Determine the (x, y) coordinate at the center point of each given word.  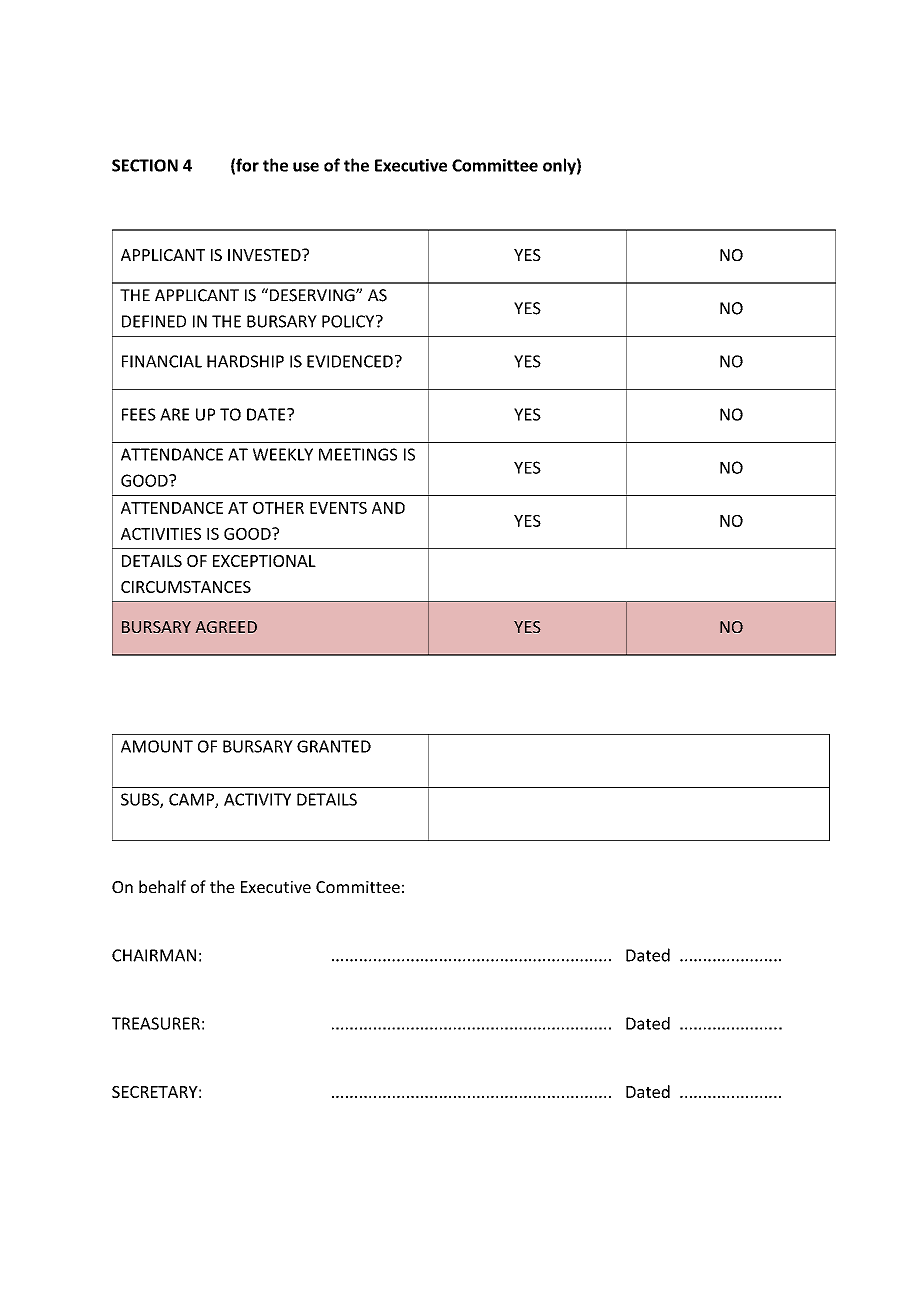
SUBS (141, 800)
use (306, 167)
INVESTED (265, 255)
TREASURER (156, 1023)
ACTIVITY (257, 799)
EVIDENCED (350, 361)
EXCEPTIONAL (264, 561)
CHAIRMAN (154, 955)
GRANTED (334, 746)
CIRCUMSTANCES (186, 587)
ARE (174, 414)
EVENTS (338, 508)
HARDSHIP (245, 361)
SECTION (145, 165)
